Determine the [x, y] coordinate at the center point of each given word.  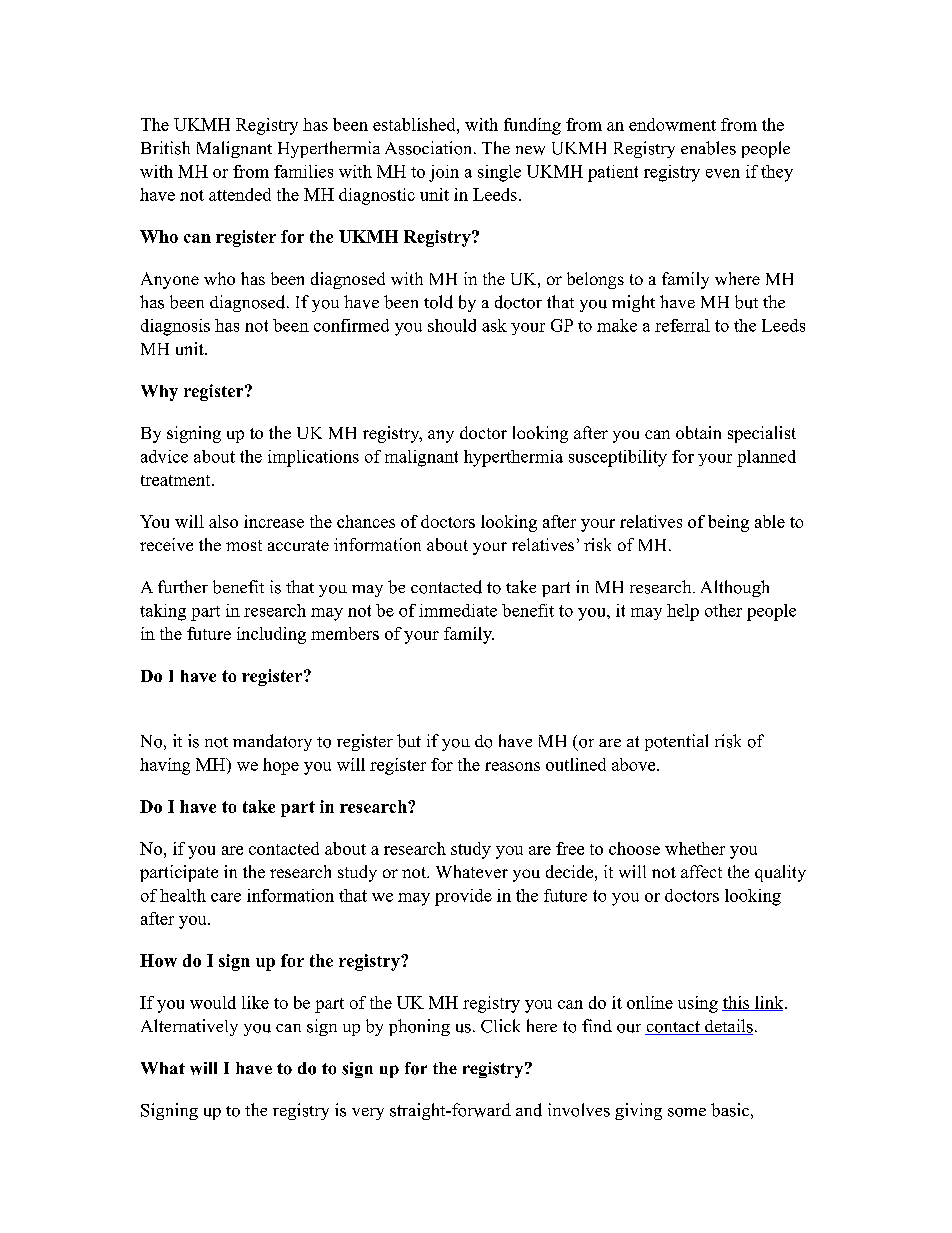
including [271, 635]
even [723, 173]
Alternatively [189, 1027]
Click [500, 1026]
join [444, 173]
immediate [458, 610]
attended [240, 194]
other [723, 610]
